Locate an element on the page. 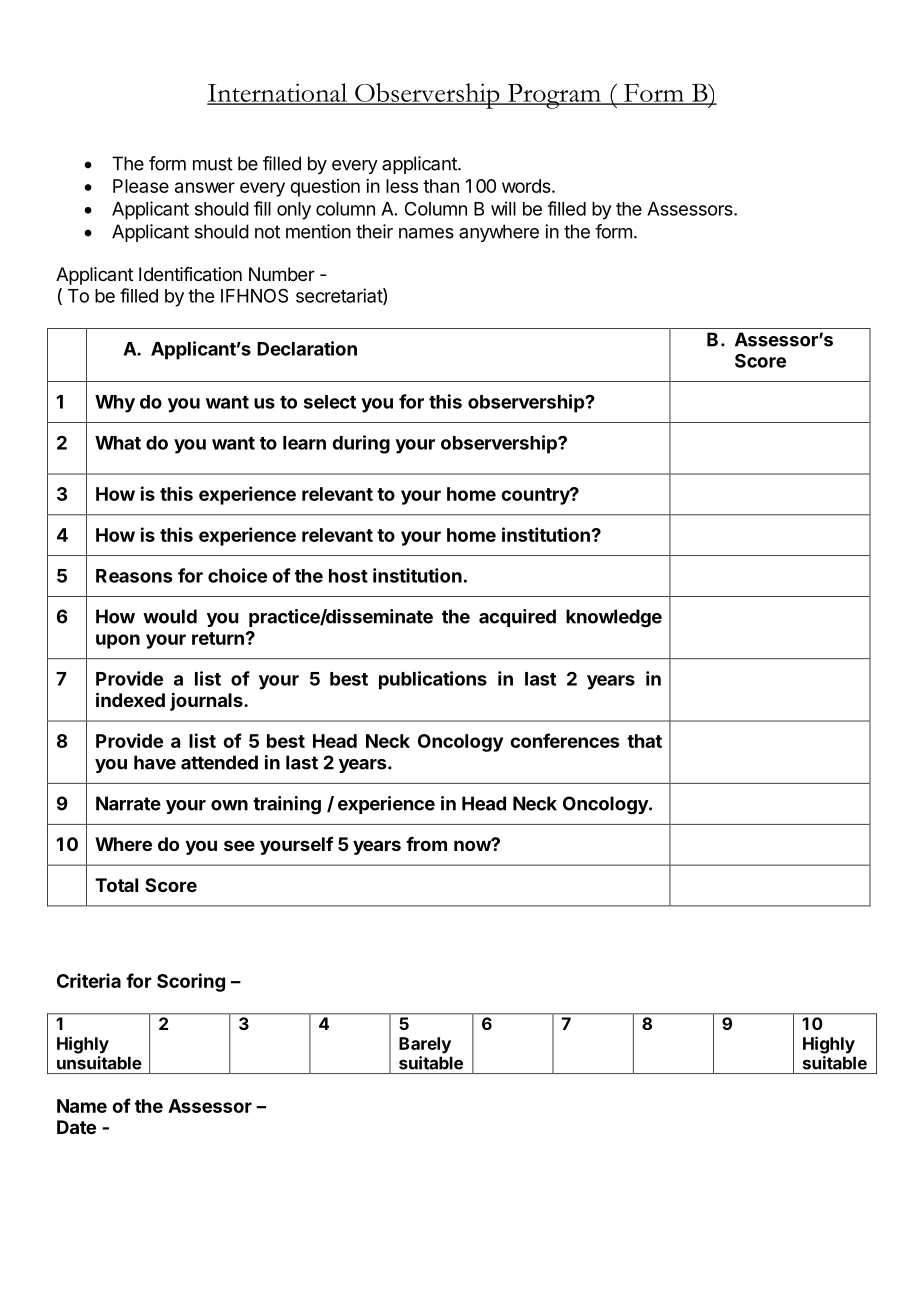 Image resolution: width=924 pixels, height=1308 pixels. Date is located at coordinates (76, 1127).
